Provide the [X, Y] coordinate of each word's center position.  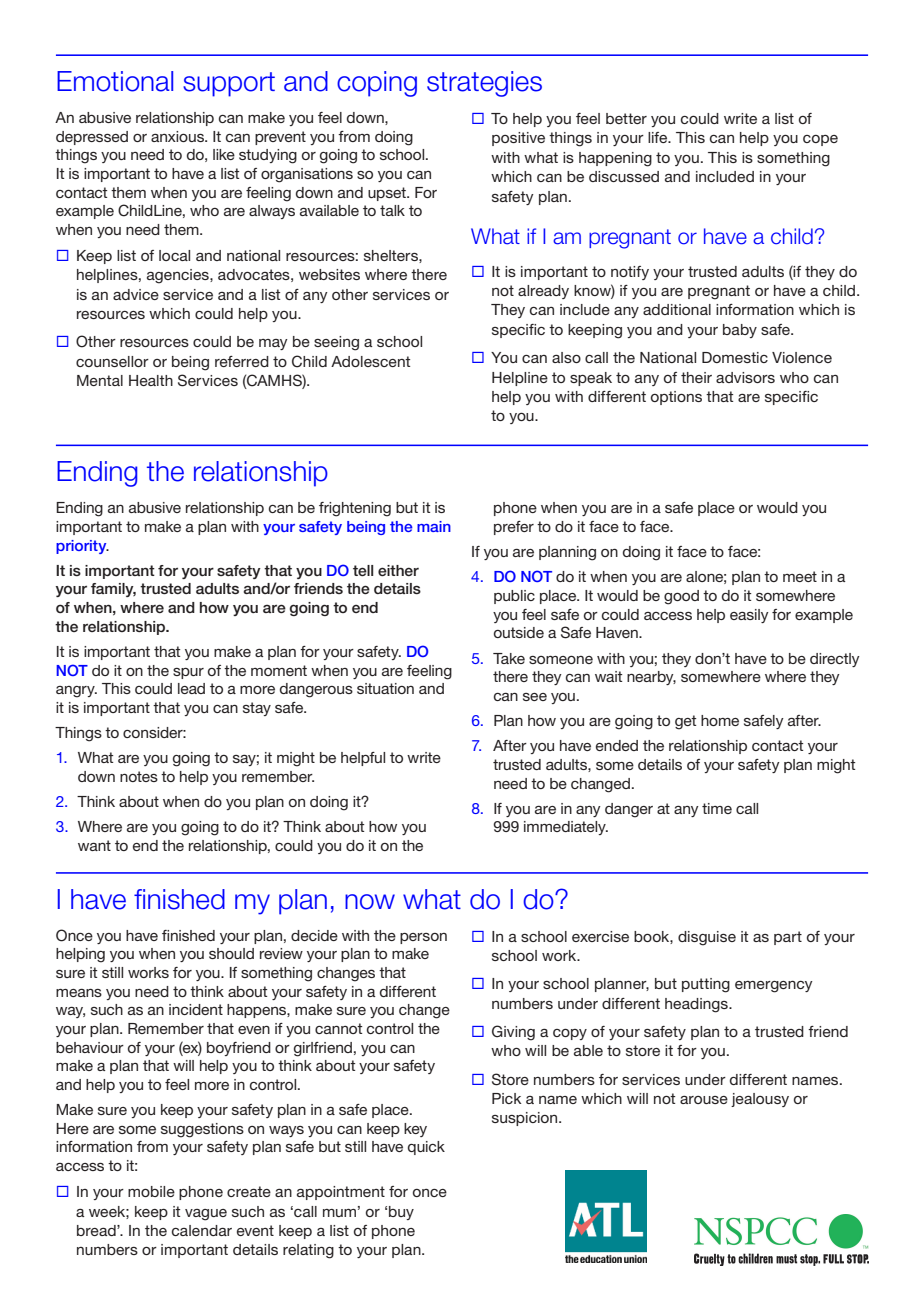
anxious [178, 136]
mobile [151, 1191]
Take [509, 658]
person [423, 938]
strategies [484, 84]
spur [188, 673]
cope [820, 140]
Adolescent [370, 361]
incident [196, 1009]
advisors [745, 377]
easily [749, 616]
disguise [707, 938]
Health [151, 380]
